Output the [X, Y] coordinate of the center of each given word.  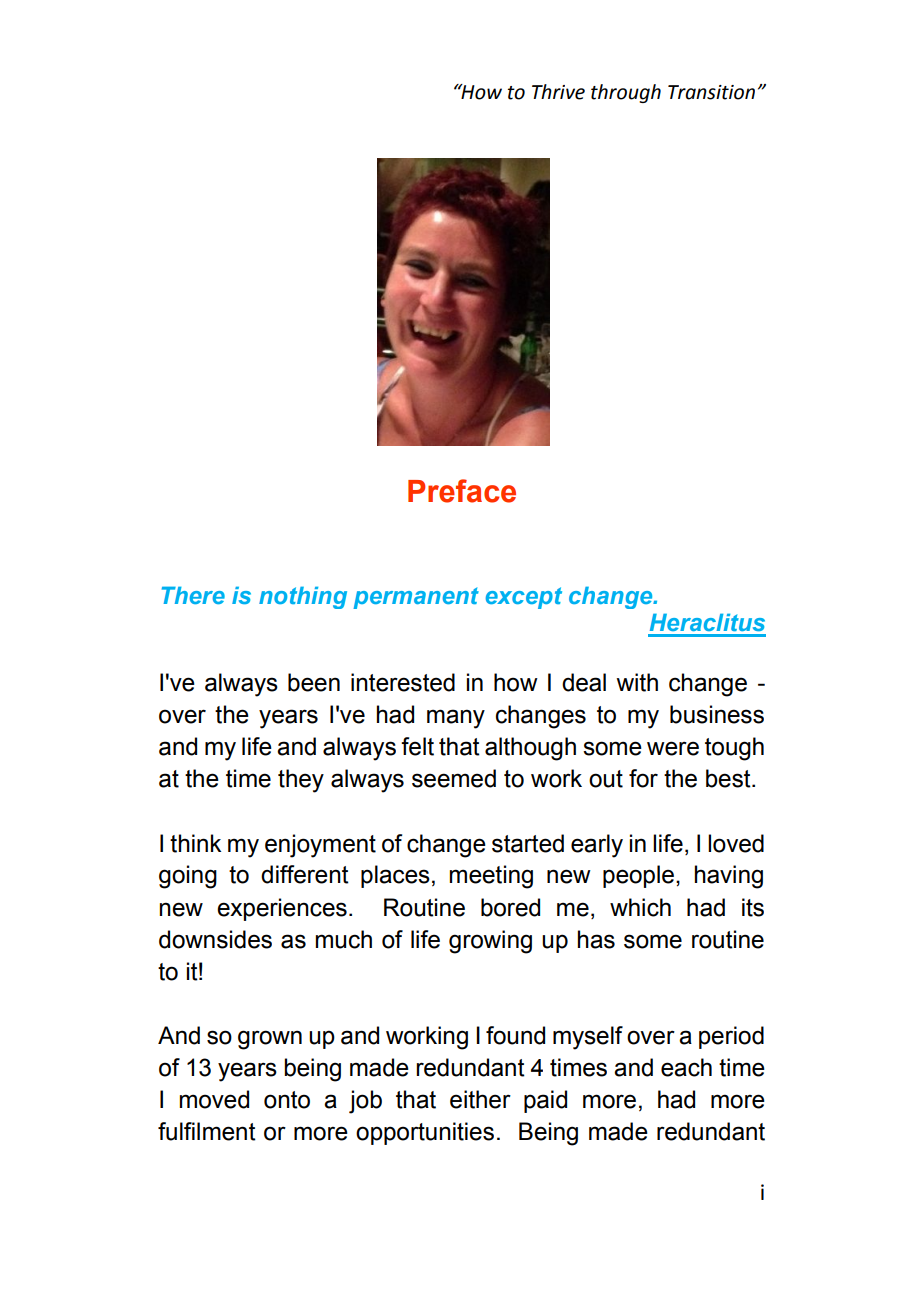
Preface [462, 491]
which [640, 907]
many [456, 719]
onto [287, 1100]
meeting [491, 877]
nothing [303, 597]
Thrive [558, 92]
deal [584, 682]
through [626, 93]
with [637, 682]
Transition [711, 92]
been [314, 682]
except [524, 598]
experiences [282, 909]
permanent [416, 598]
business [717, 714]
